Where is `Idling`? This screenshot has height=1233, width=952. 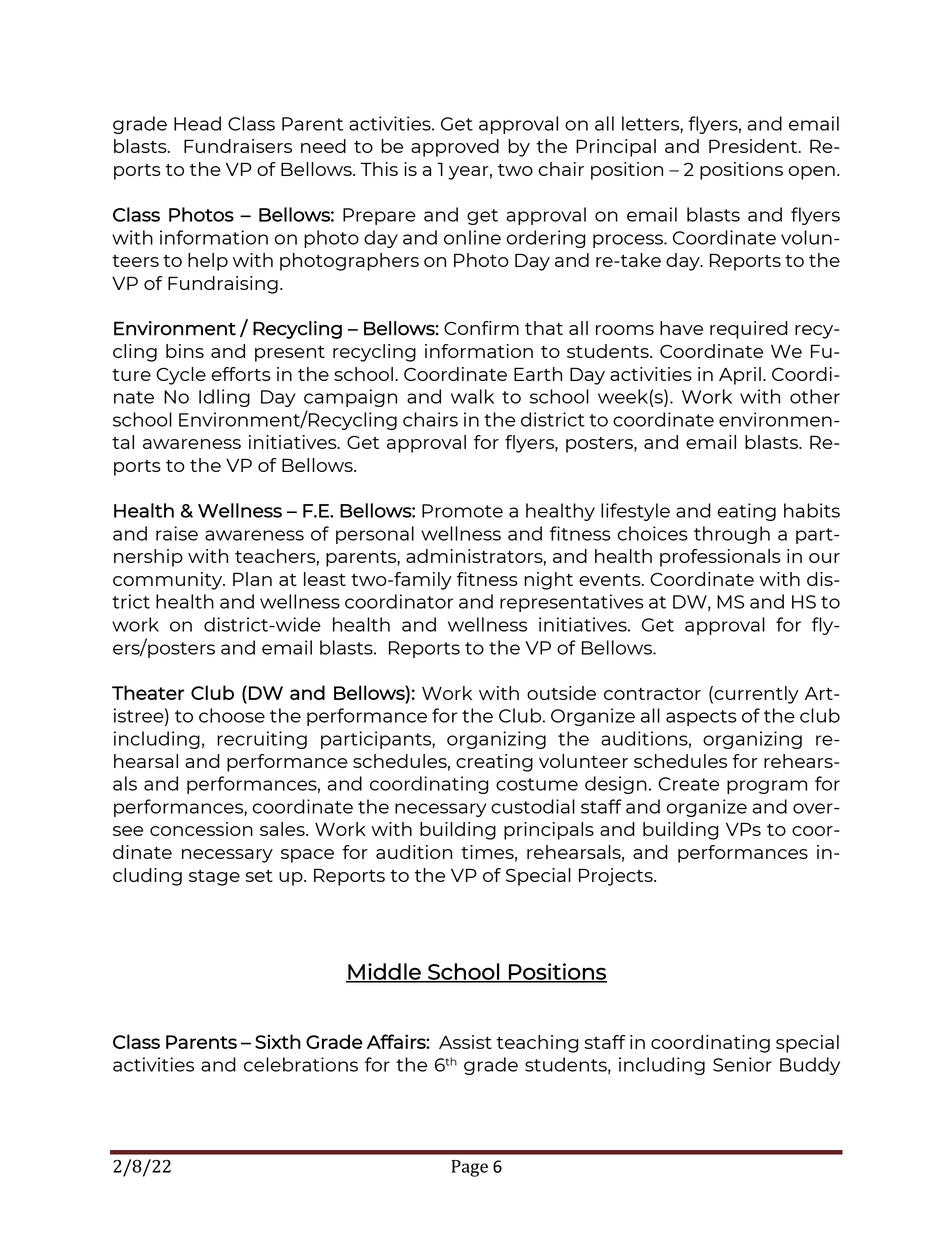 Idling is located at coordinates (224, 398).
